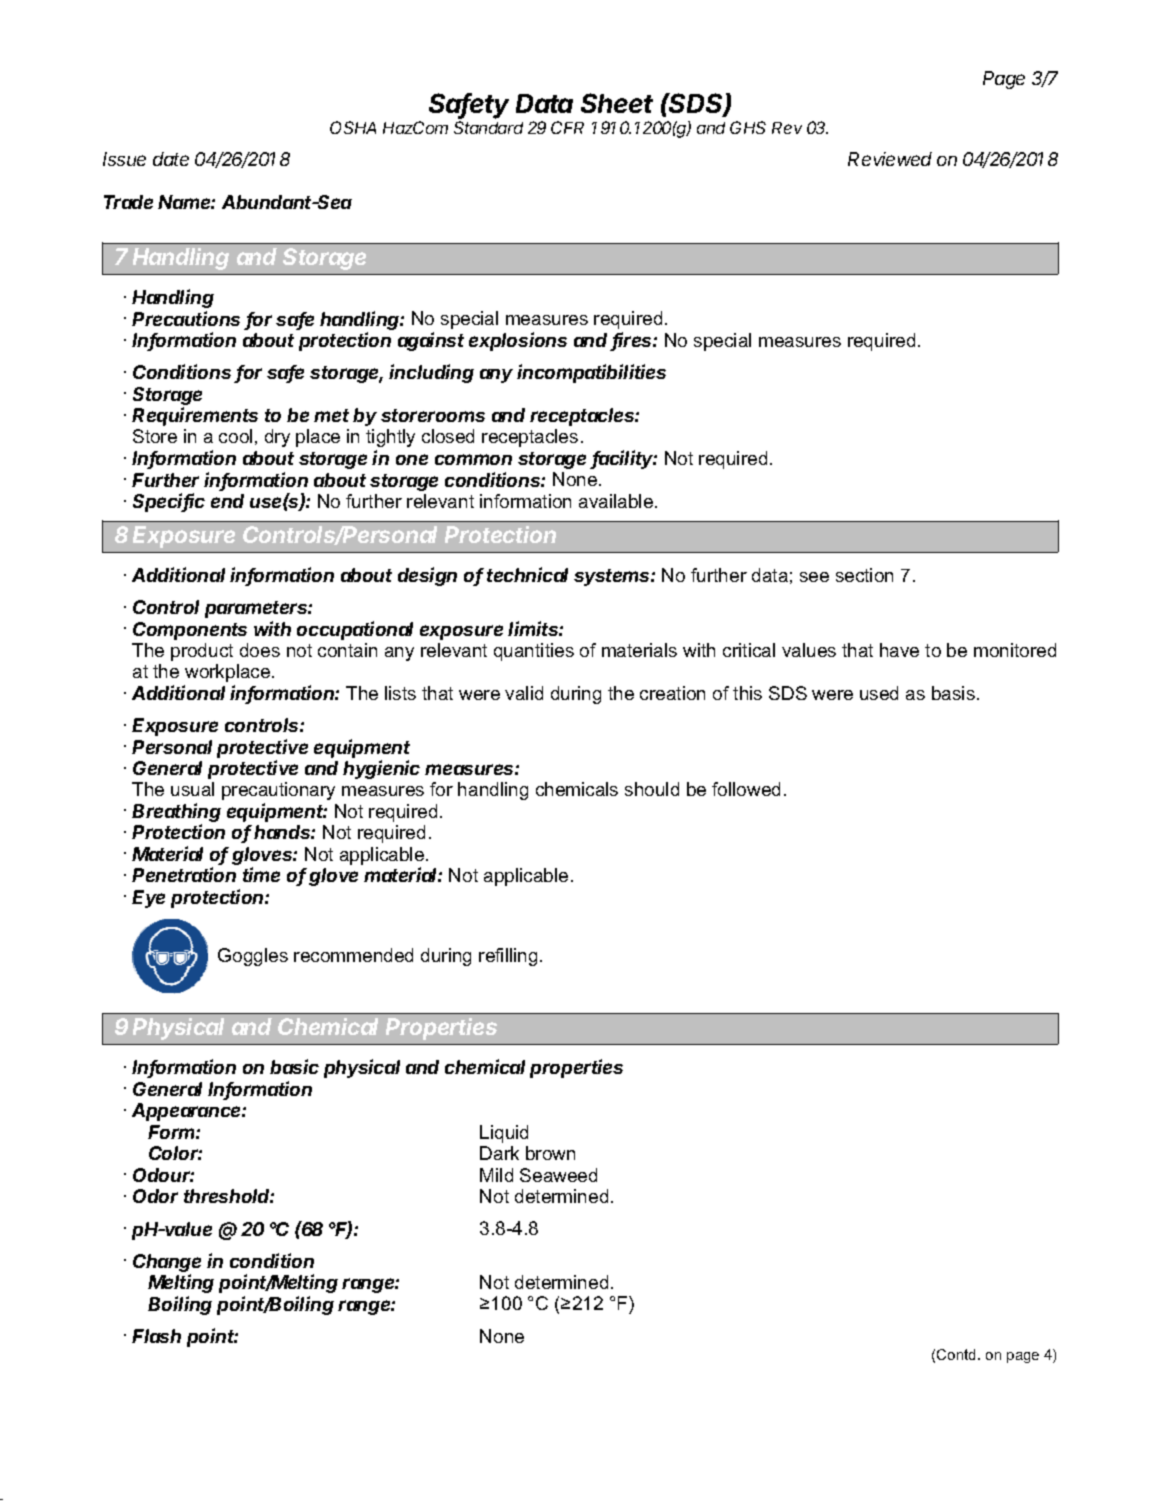 The width and height of the screenshot is (1160, 1501). What do you see at coordinates (558, 1175) in the screenshot?
I see `Seaweed` at bounding box center [558, 1175].
